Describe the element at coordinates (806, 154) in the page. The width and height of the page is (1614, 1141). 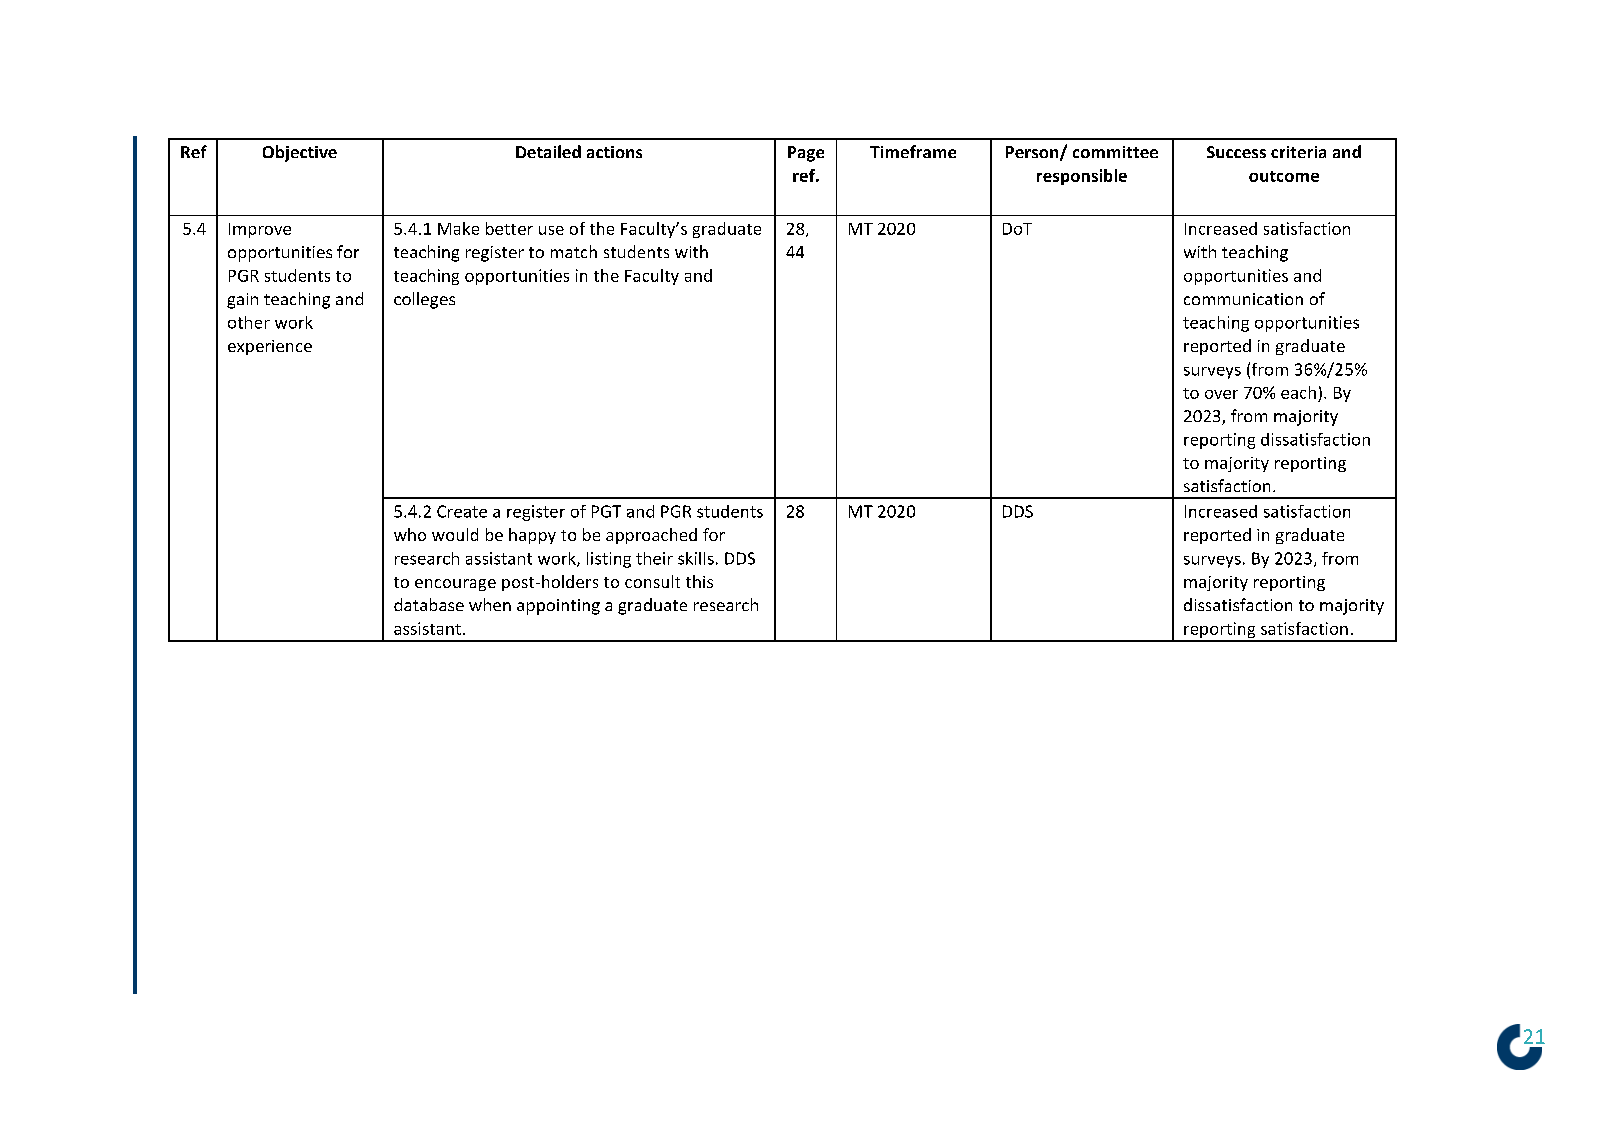
I see `Page` at that location.
